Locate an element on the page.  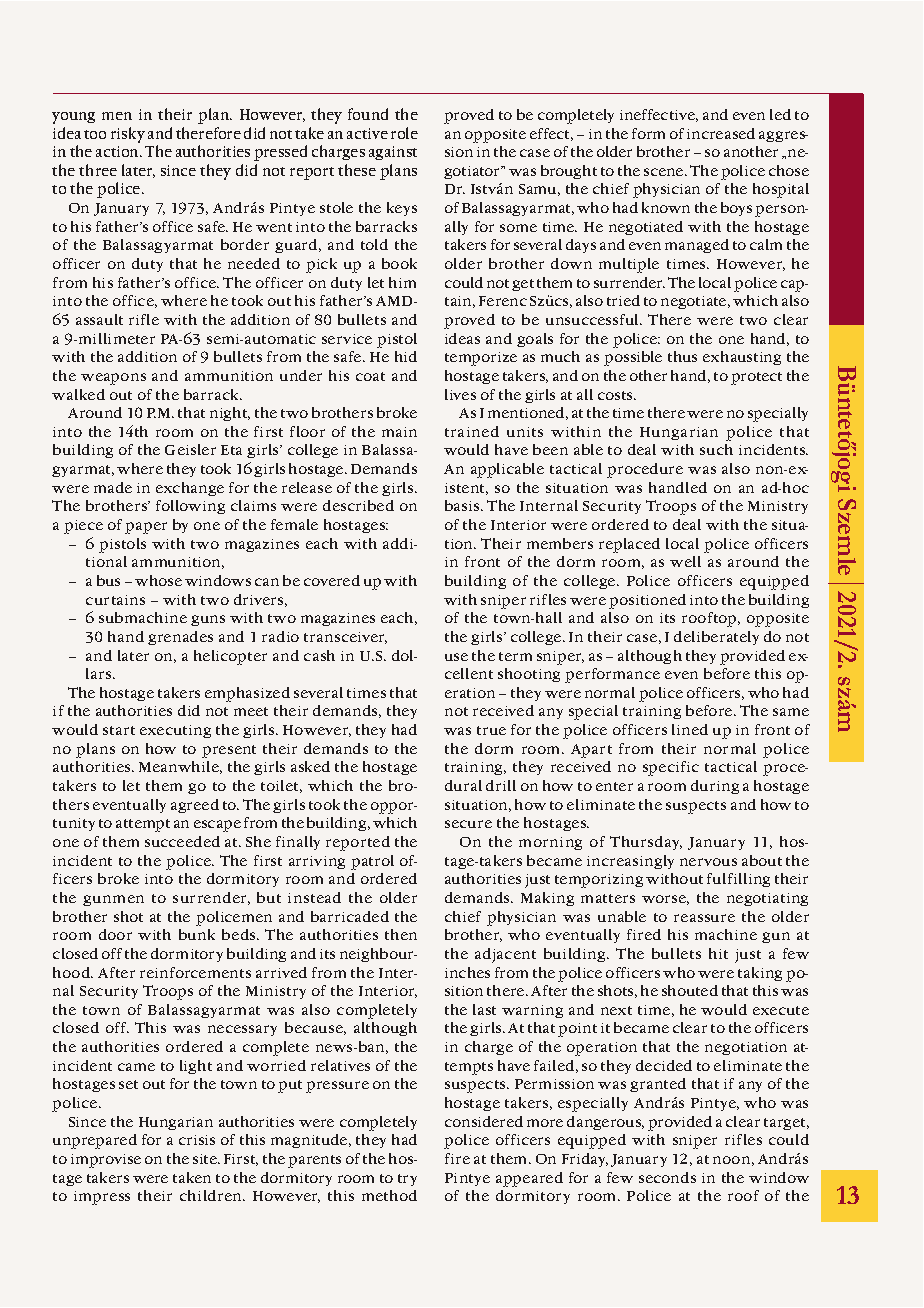
weapons is located at coordinates (113, 379).
